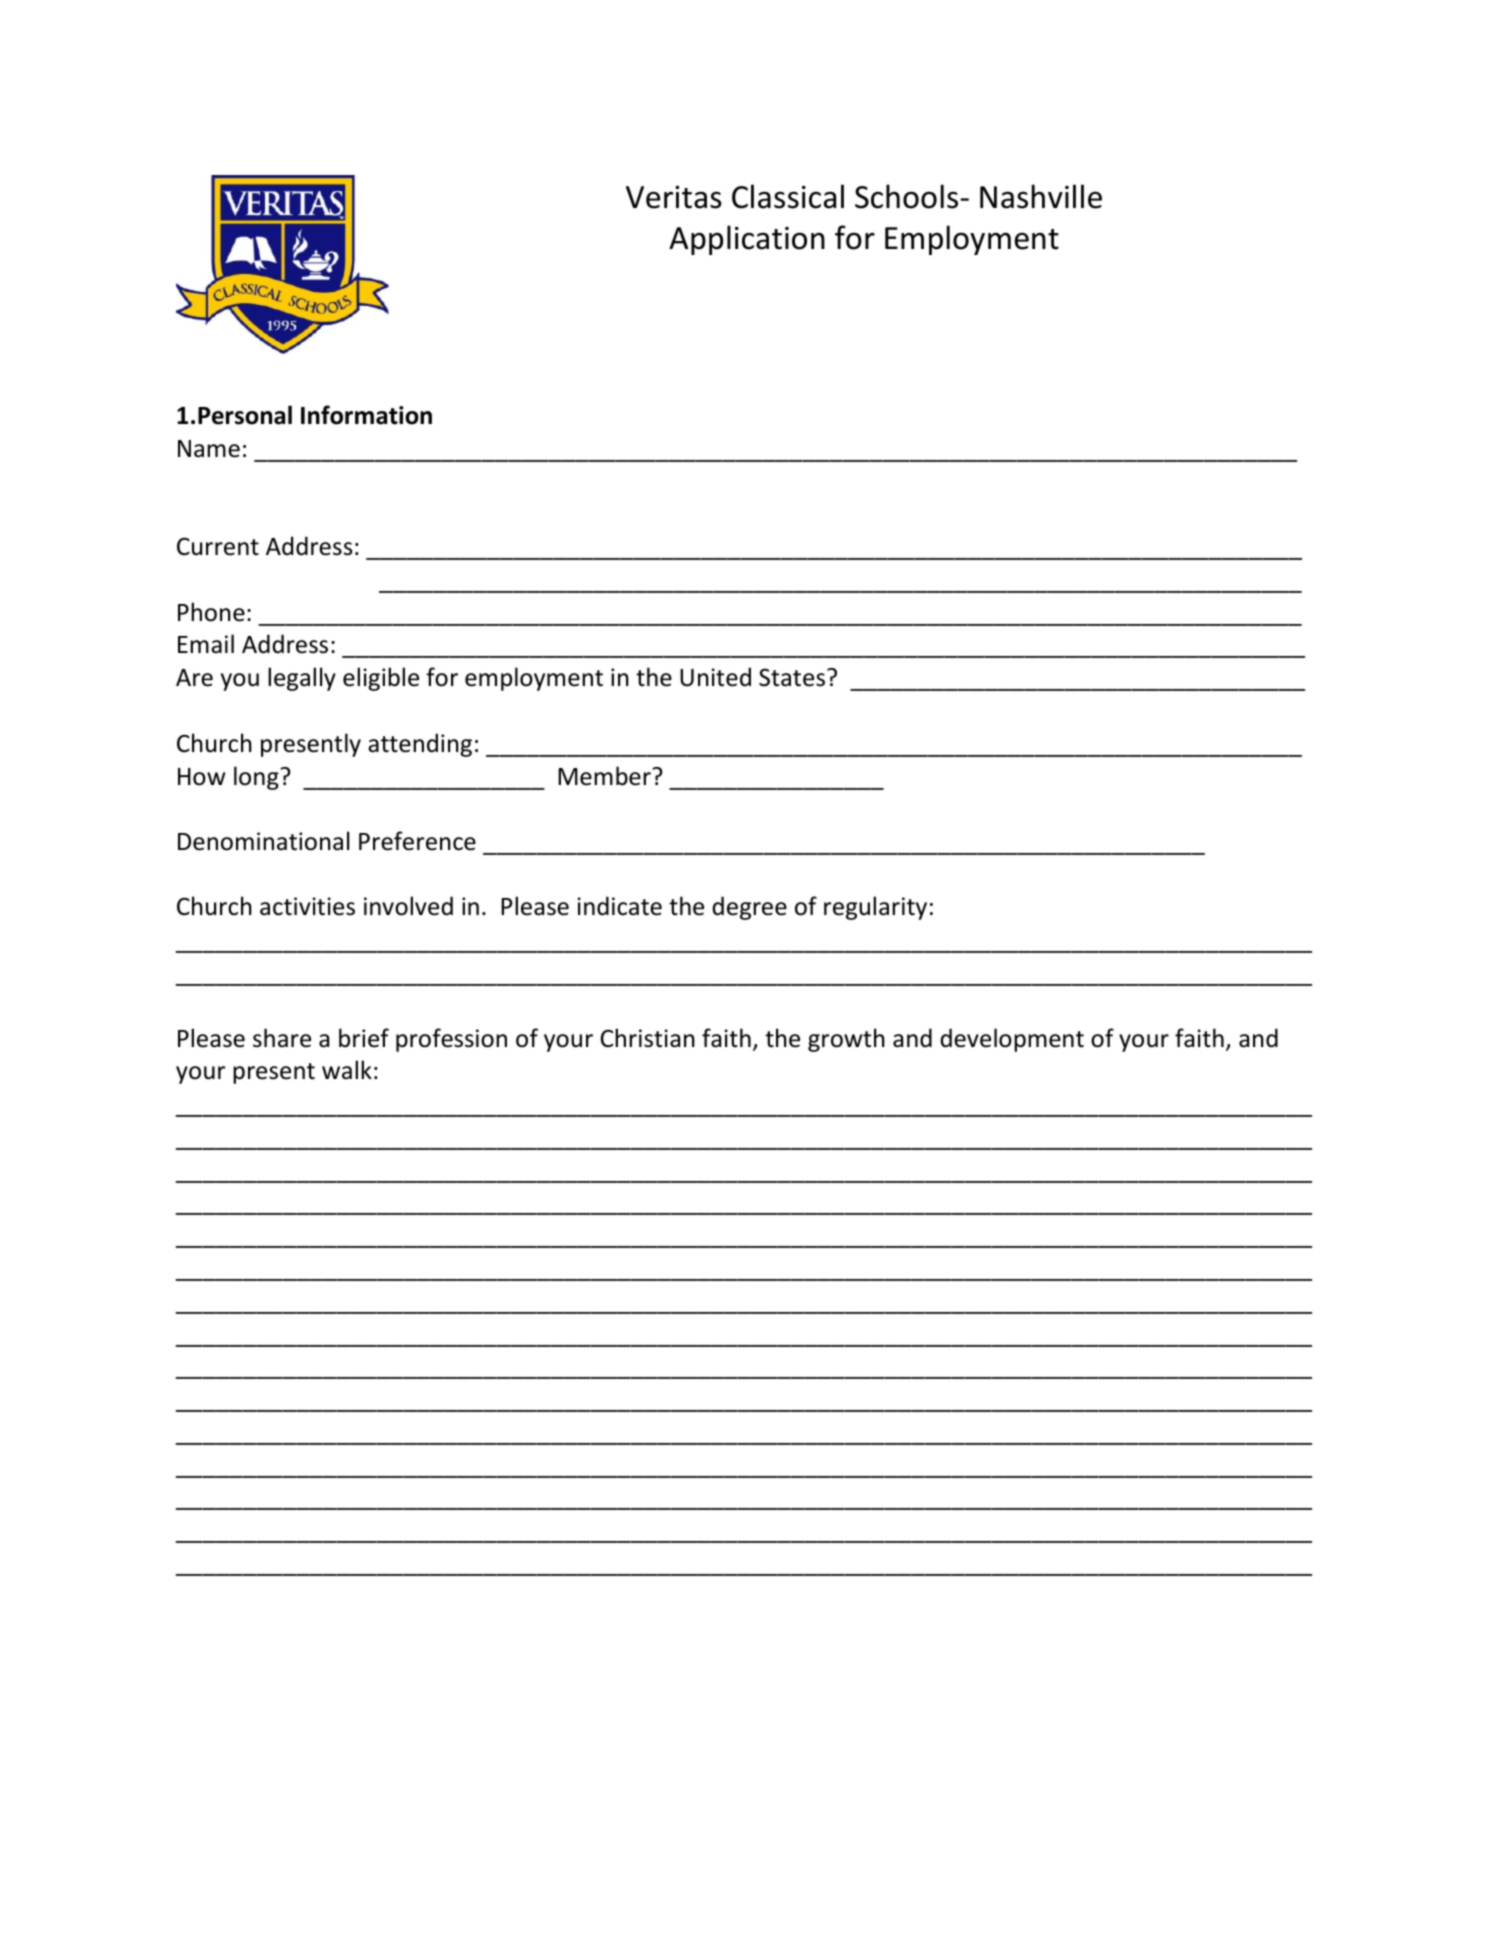 The width and height of the page is (1494, 1933). I want to click on share, so click(282, 1038).
